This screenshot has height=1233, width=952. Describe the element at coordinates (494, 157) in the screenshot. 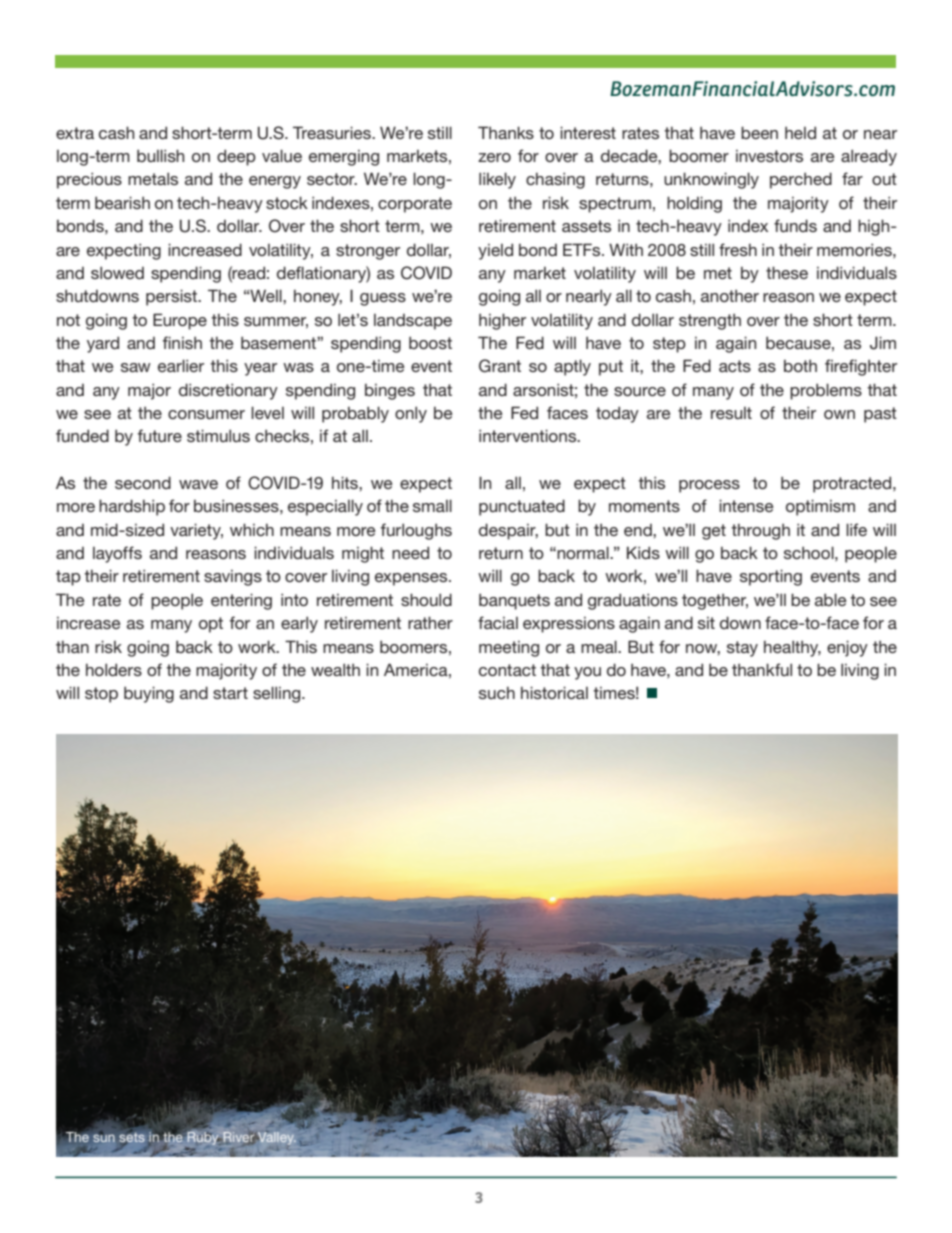

I see `zero` at that location.
